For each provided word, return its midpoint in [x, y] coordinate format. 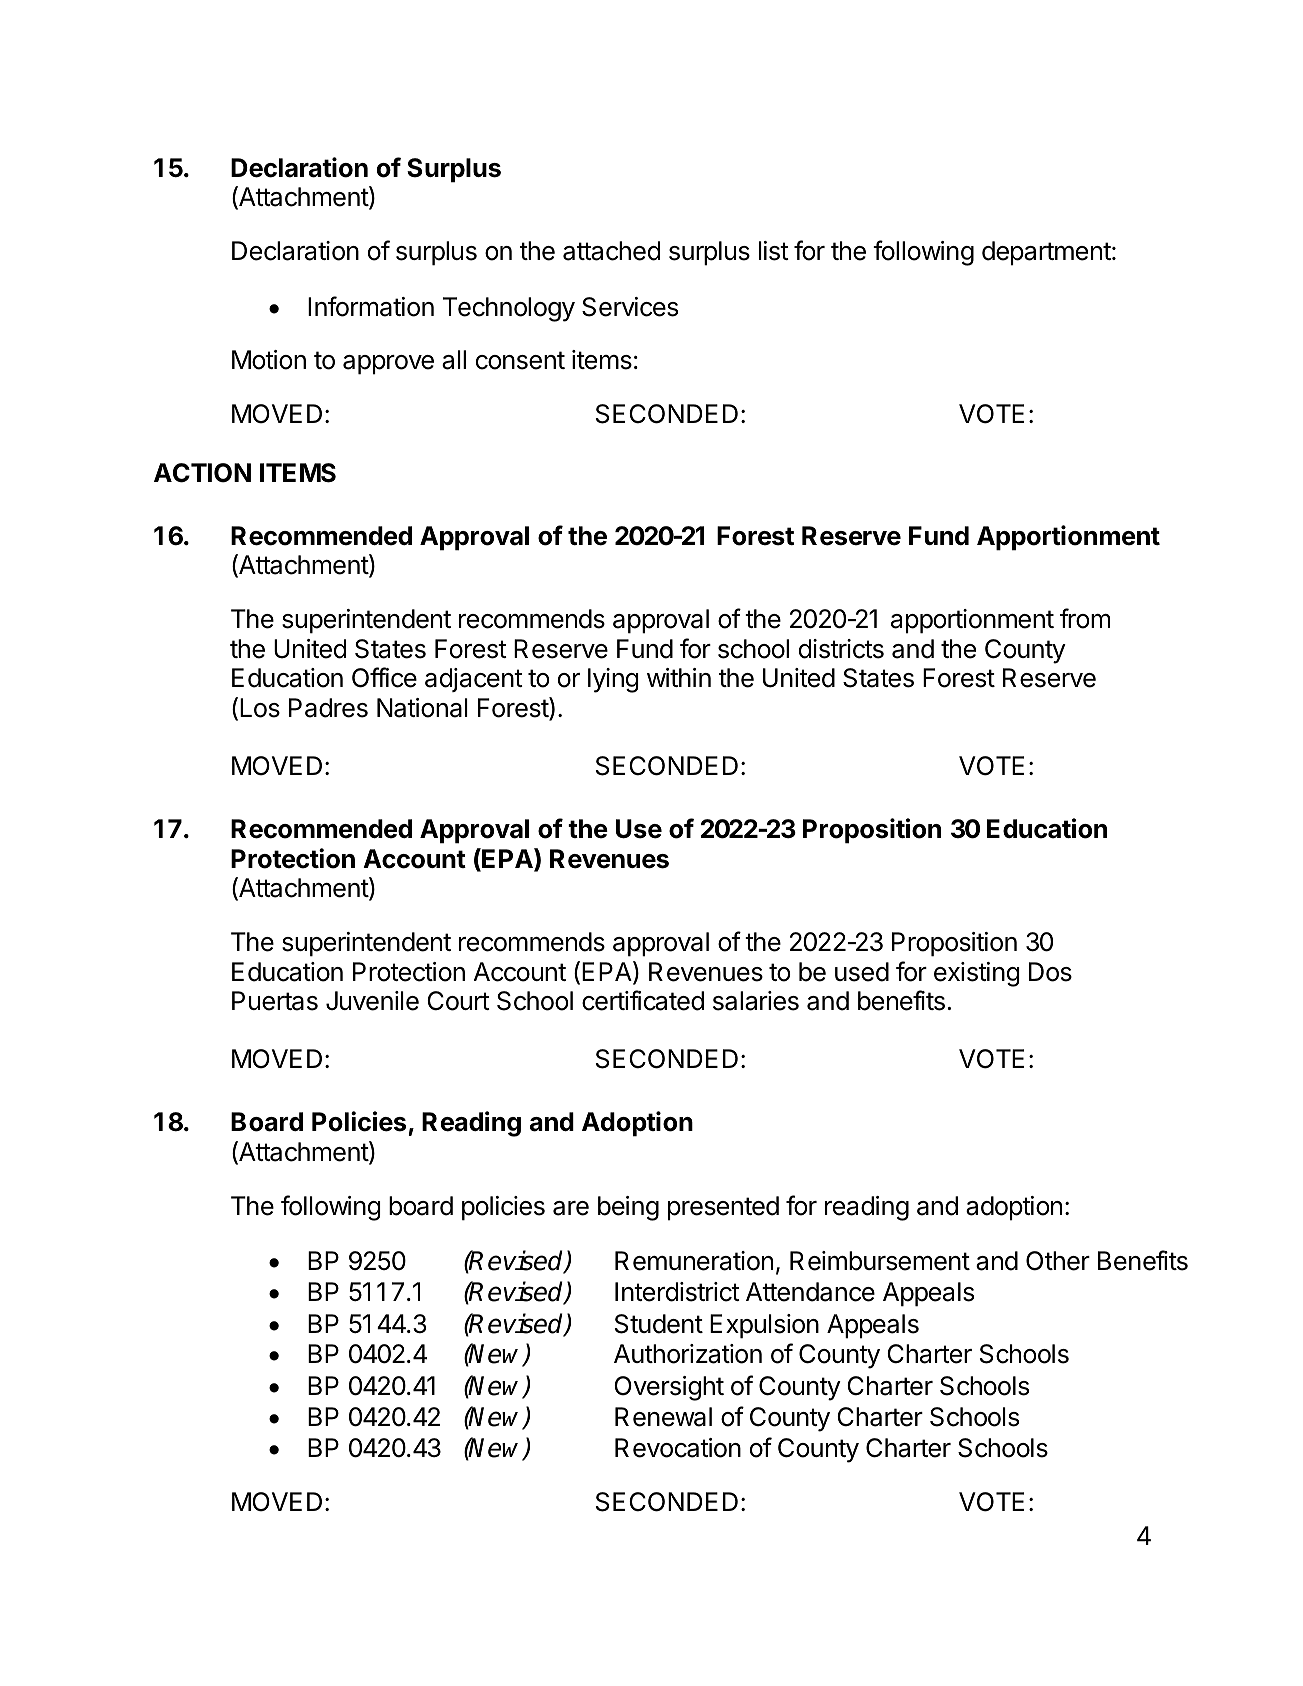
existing [977, 974]
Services [630, 307]
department [1046, 253]
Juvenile [372, 1001]
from [1085, 618]
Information [371, 306]
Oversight [669, 1388]
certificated [643, 1000]
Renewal [663, 1417]
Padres [328, 708]
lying [613, 680]
